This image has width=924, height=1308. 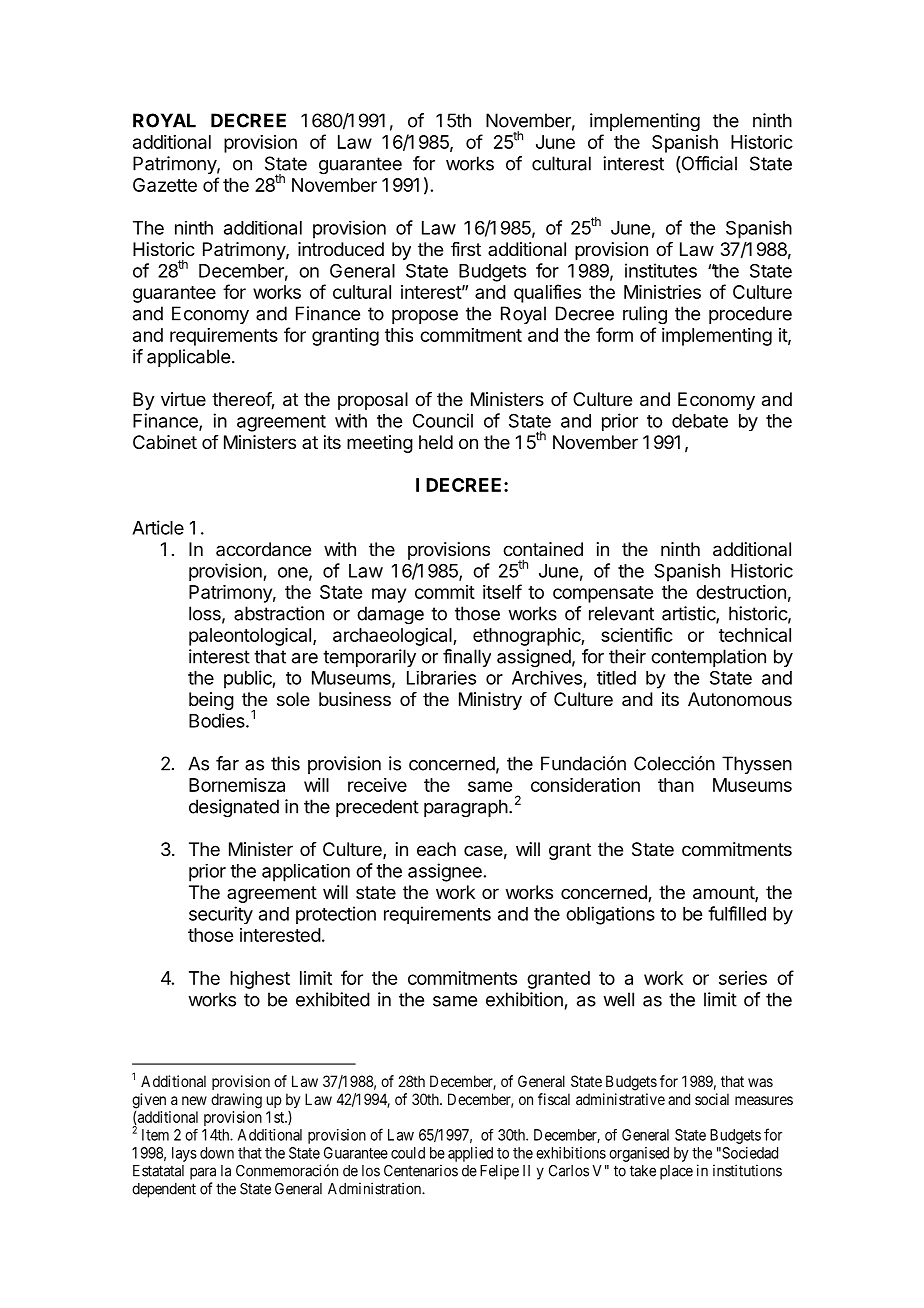 I want to click on highest, so click(x=260, y=980).
